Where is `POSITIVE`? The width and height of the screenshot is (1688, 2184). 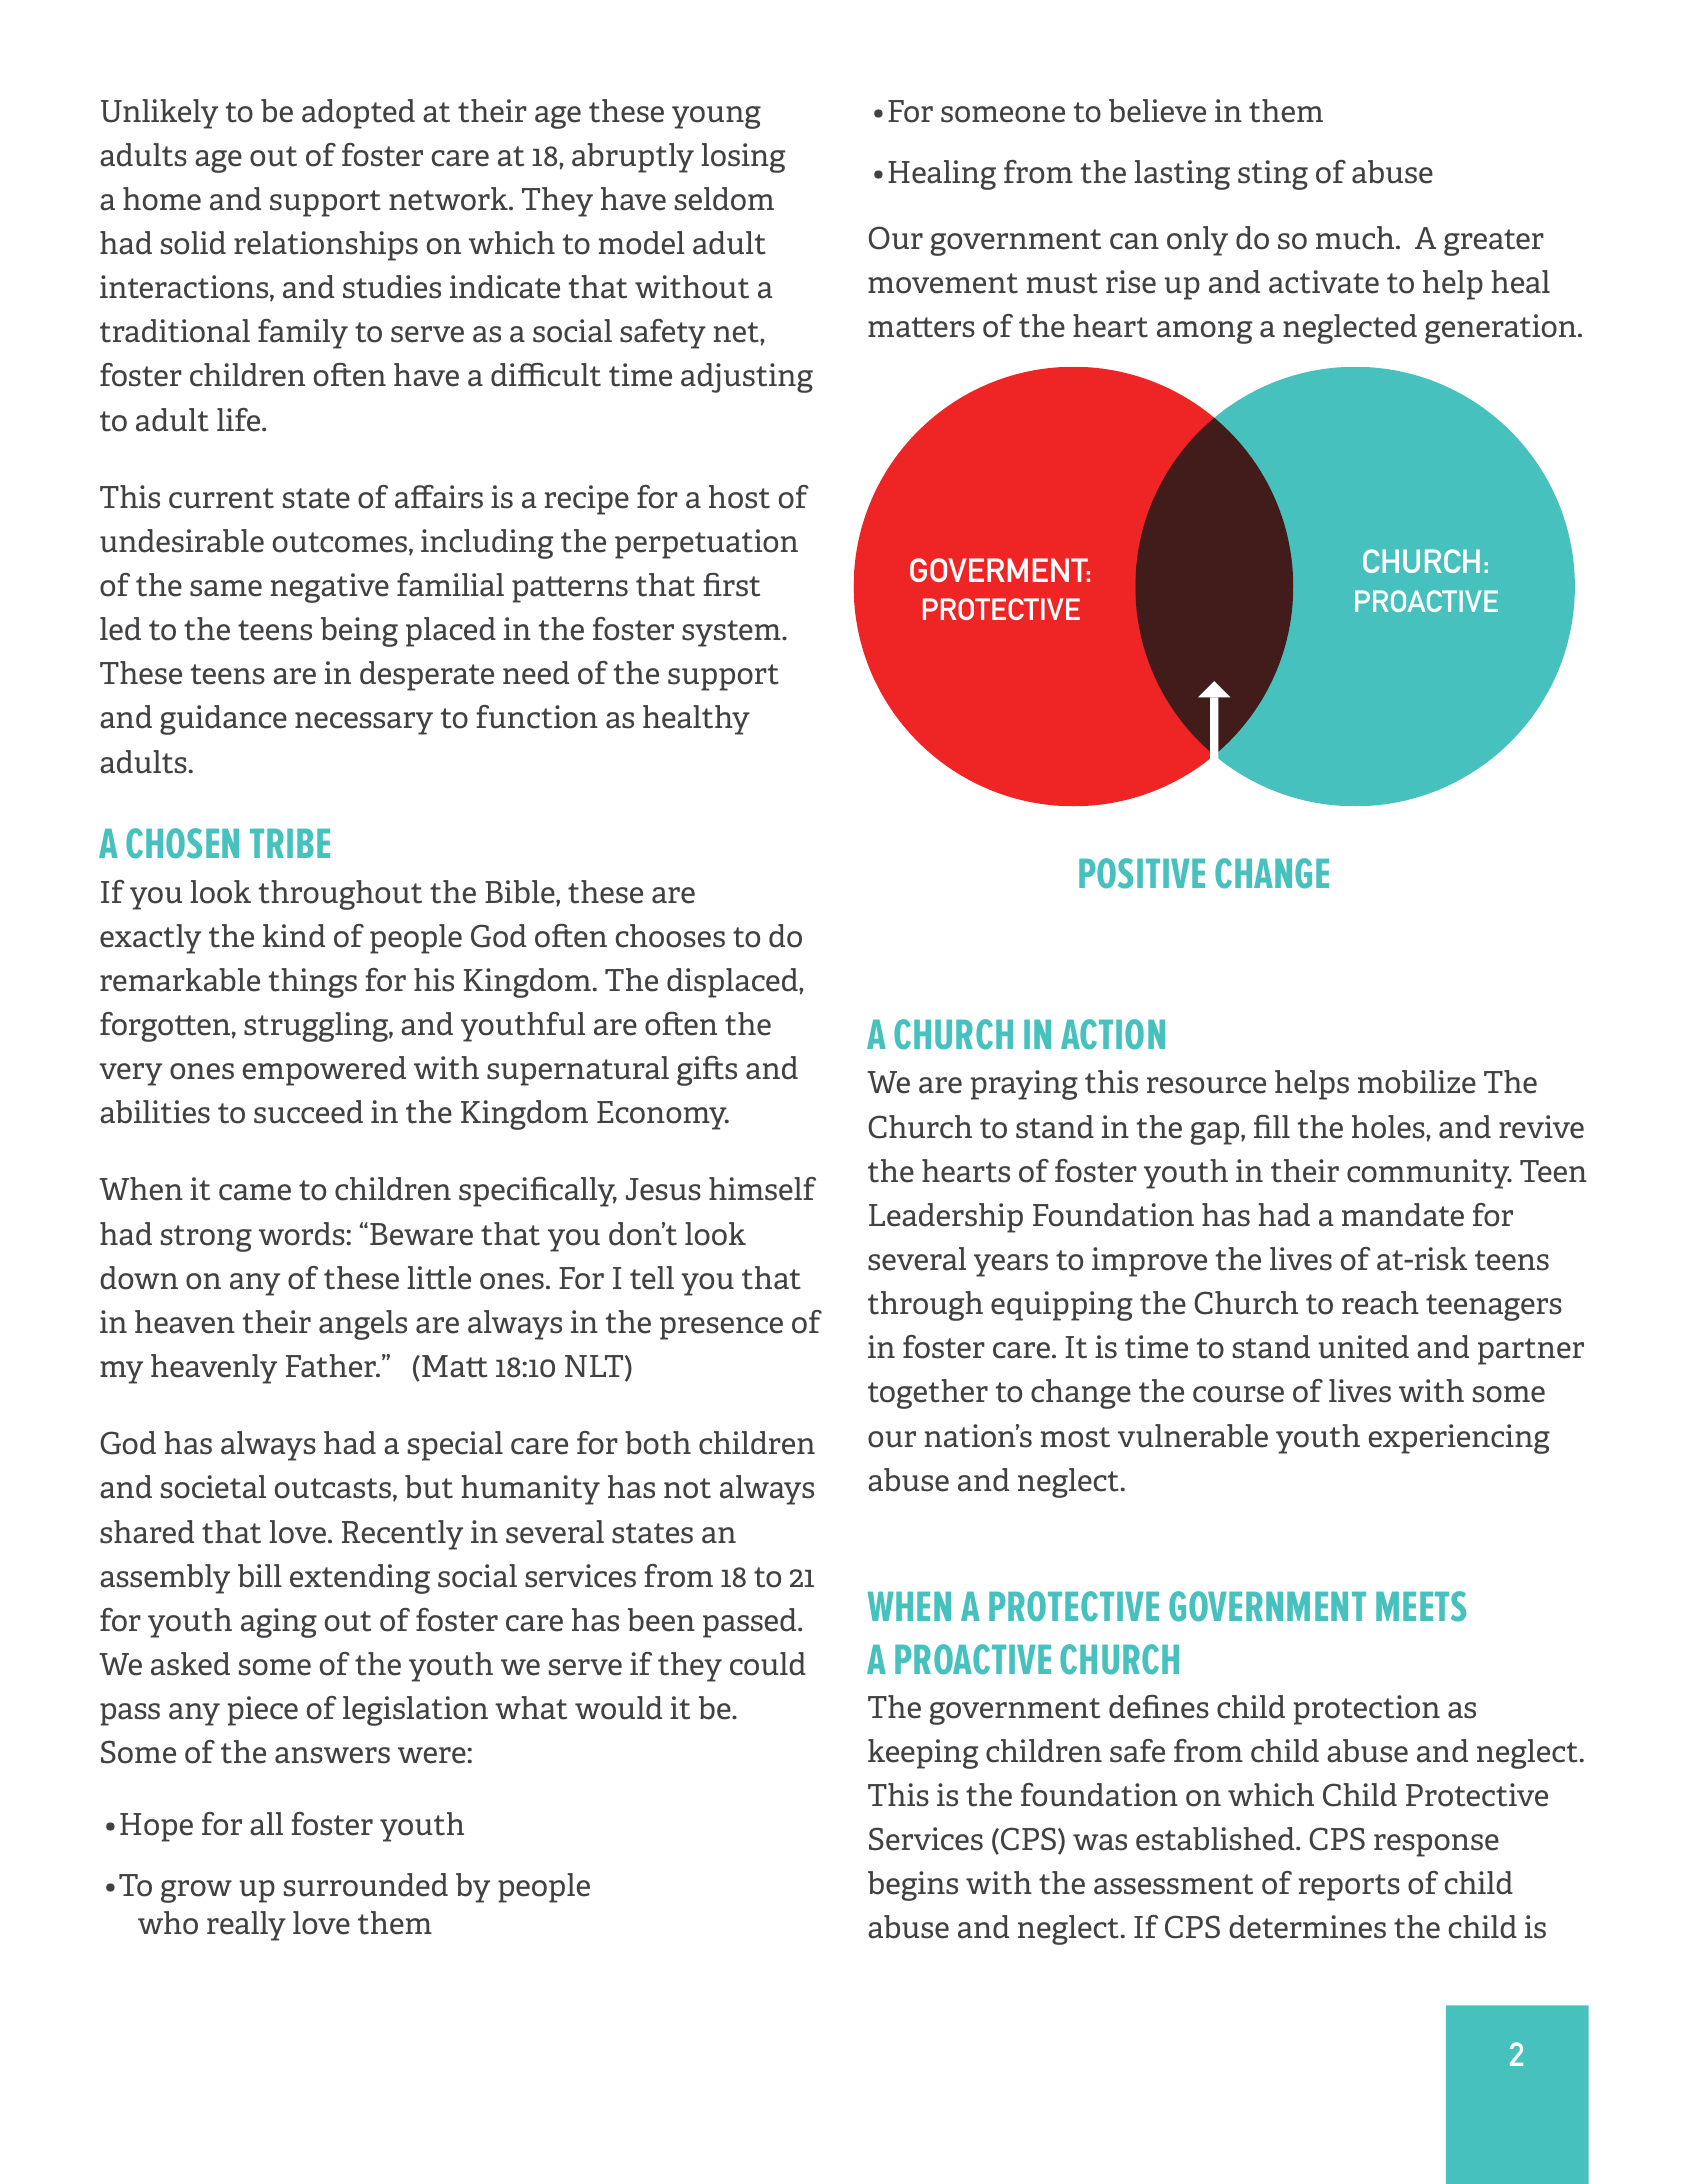
POSITIVE is located at coordinates (1142, 873).
